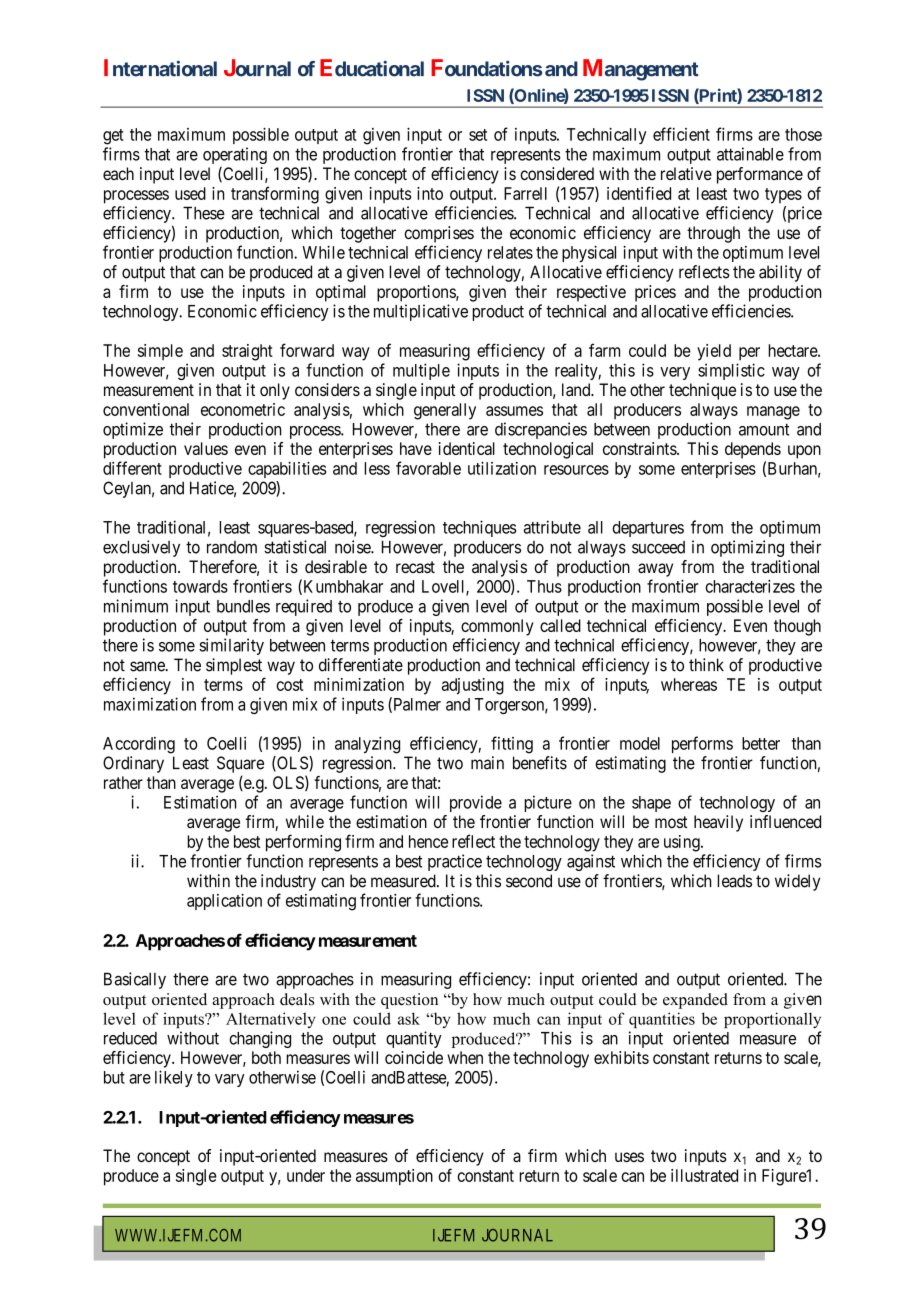 The height and width of the image is (1307, 924). I want to click on assumption, so click(394, 1177).
